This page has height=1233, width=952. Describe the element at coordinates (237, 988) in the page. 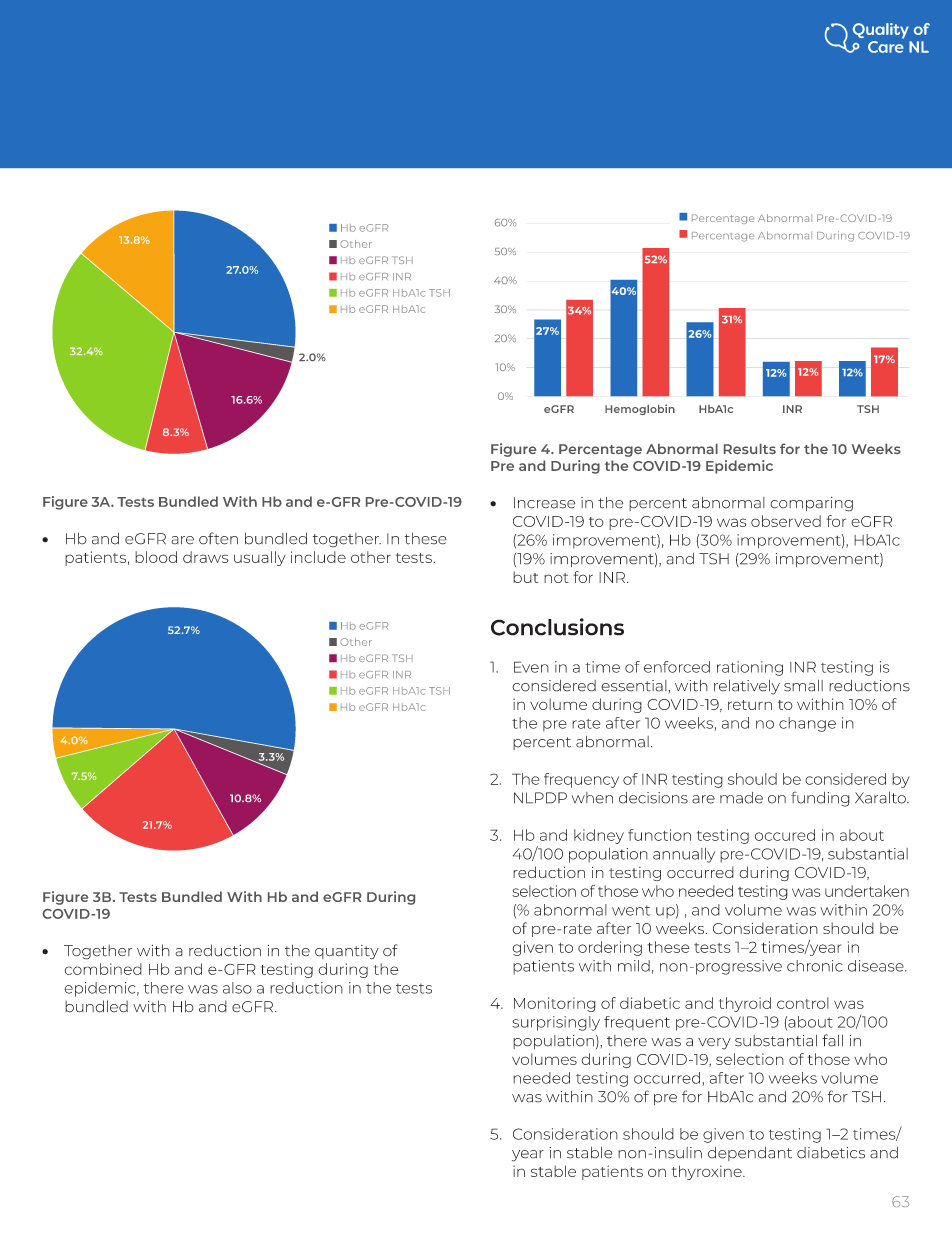

I see `also` at that location.
